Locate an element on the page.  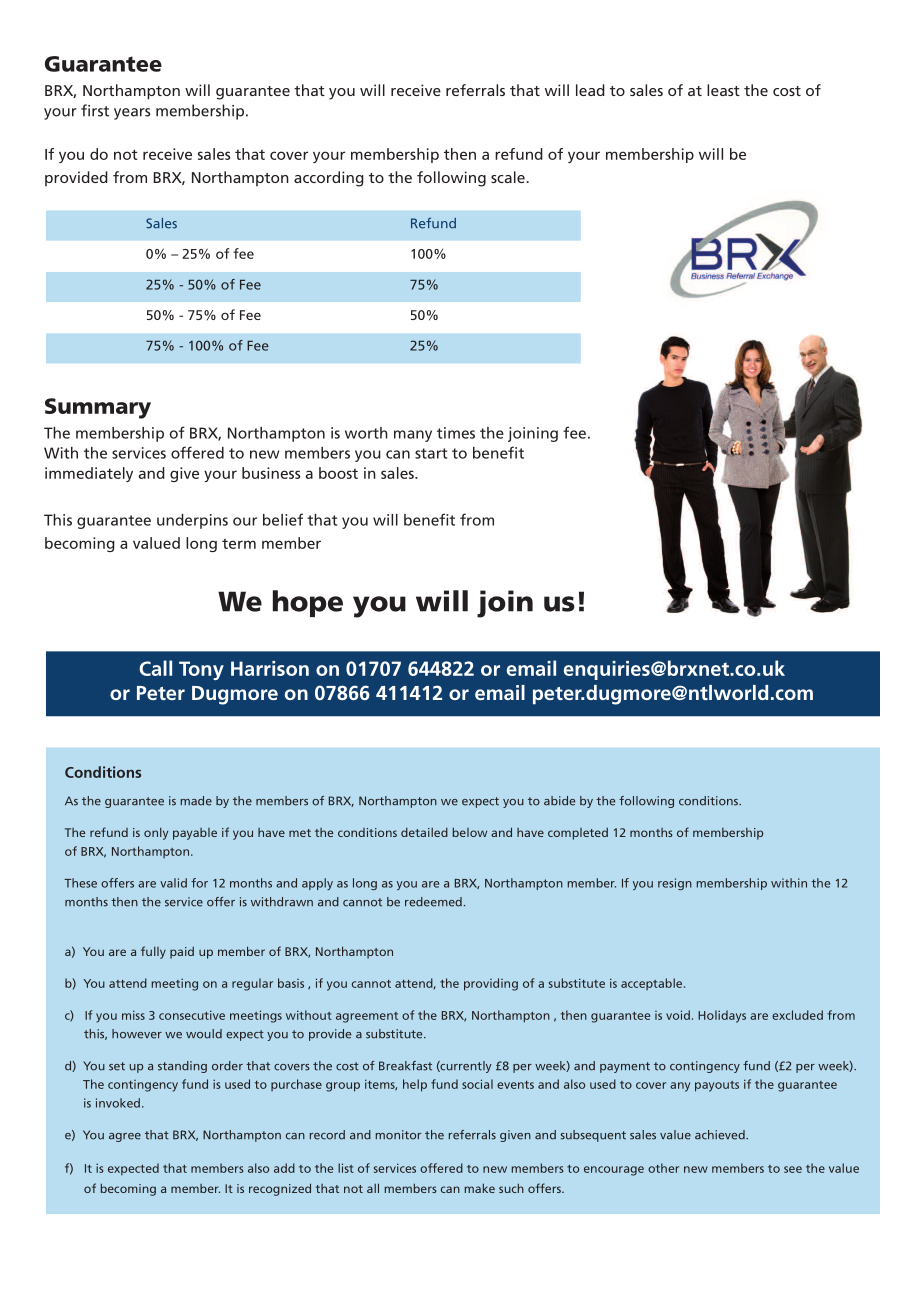
start is located at coordinates (431, 453).
